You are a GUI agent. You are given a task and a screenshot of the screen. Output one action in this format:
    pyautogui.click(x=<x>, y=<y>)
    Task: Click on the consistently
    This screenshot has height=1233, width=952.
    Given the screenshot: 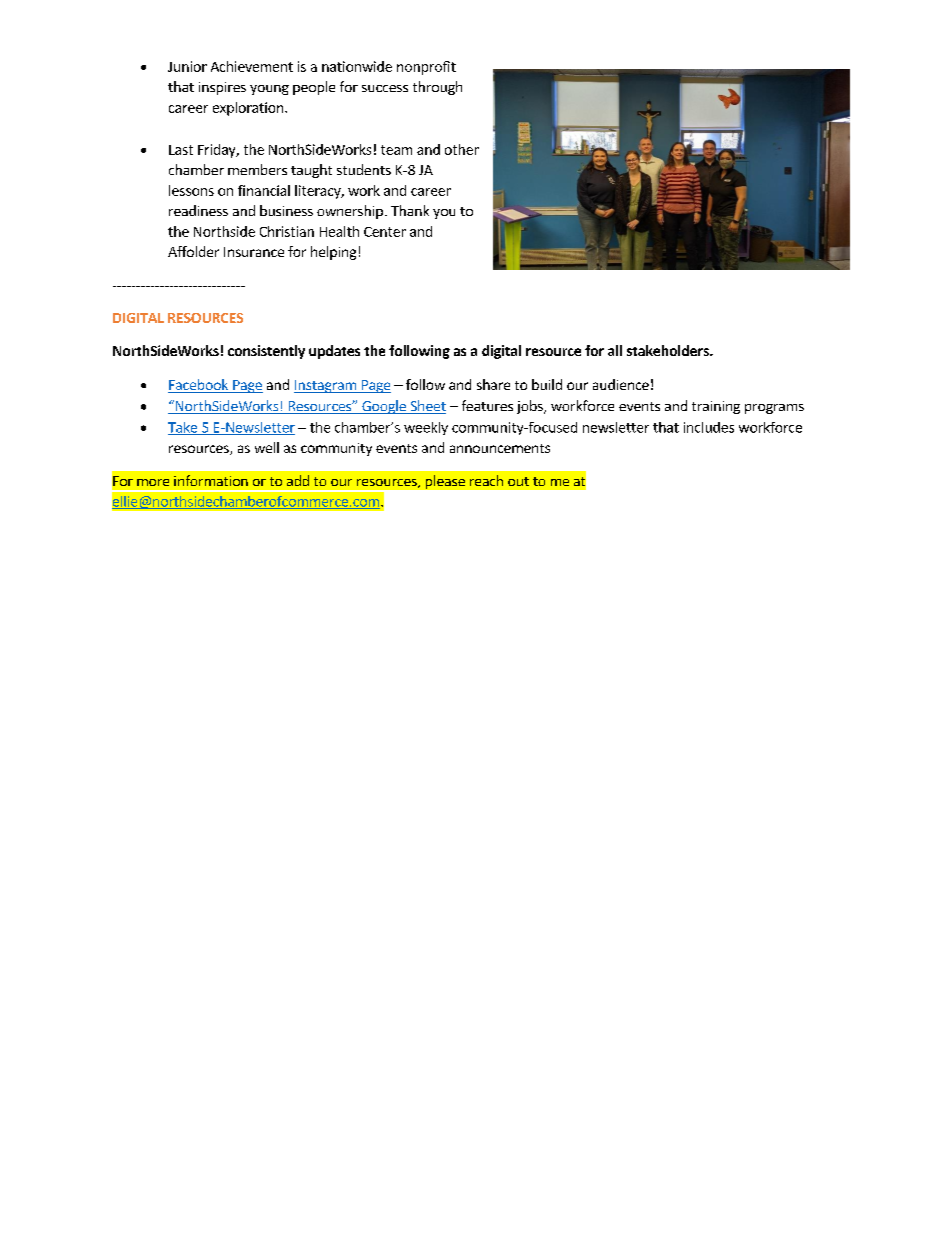 What is the action you would take?
    pyautogui.click(x=266, y=352)
